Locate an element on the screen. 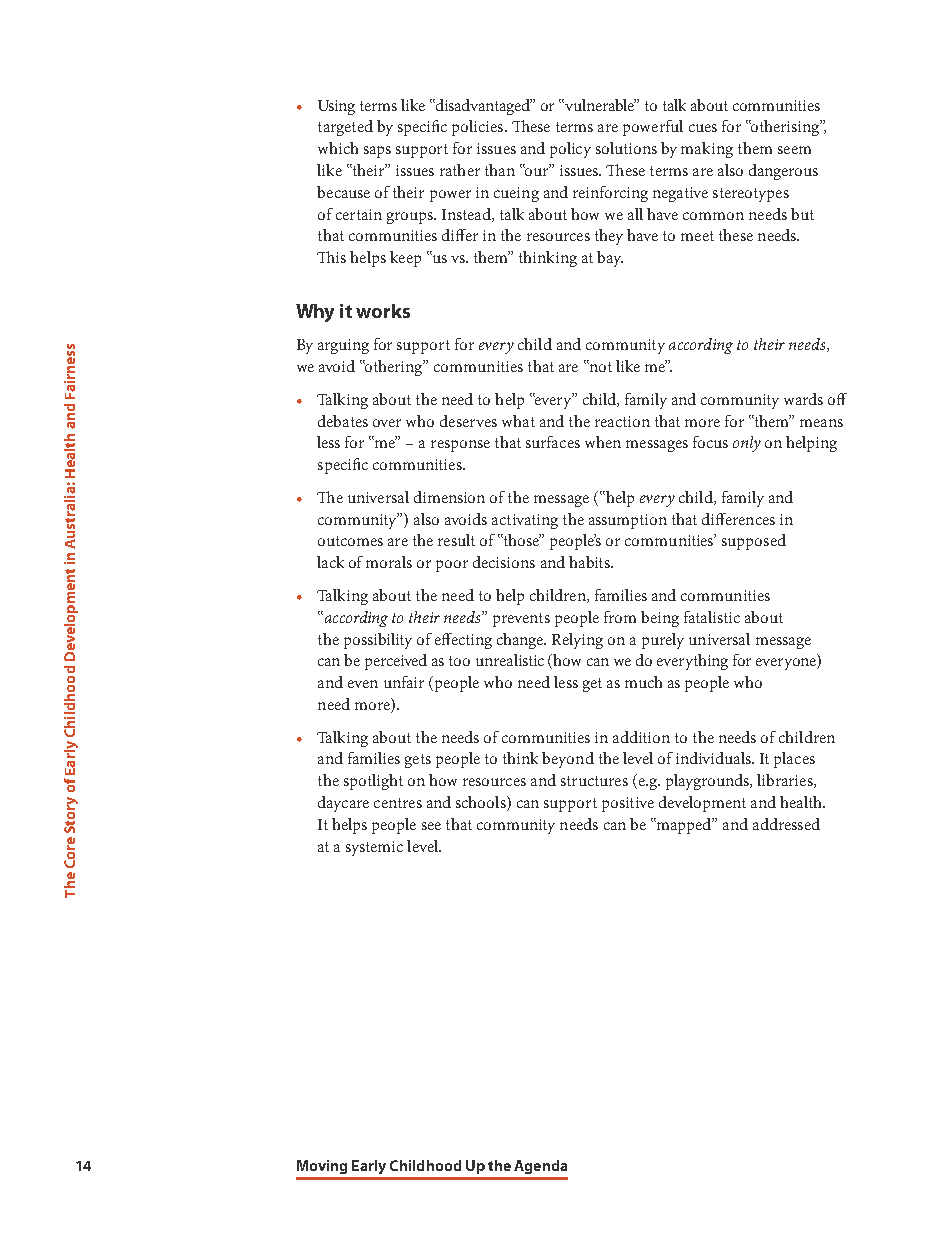 This screenshot has width=952, height=1233. over is located at coordinates (387, 423).
